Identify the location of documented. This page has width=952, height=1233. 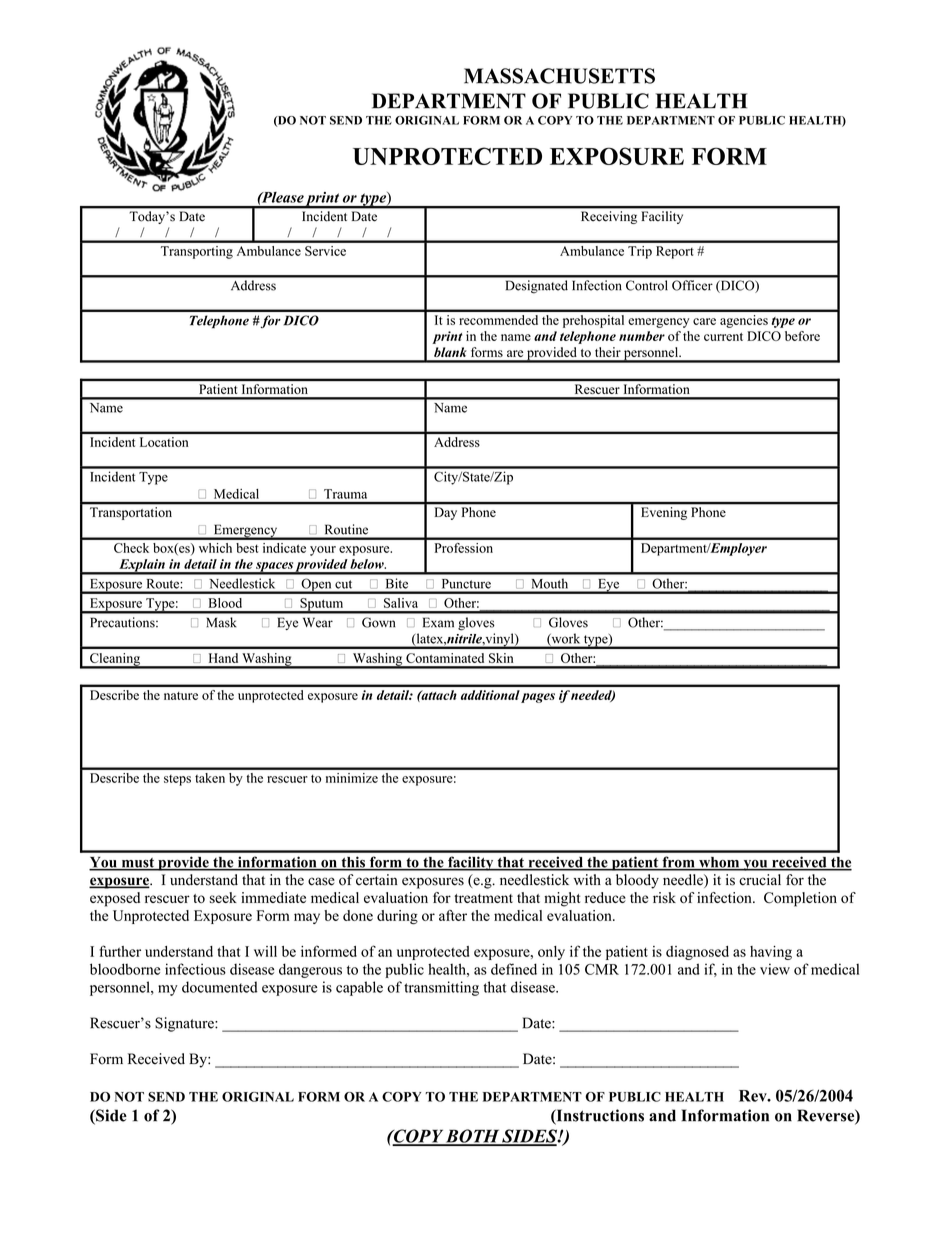
(220, 987).
